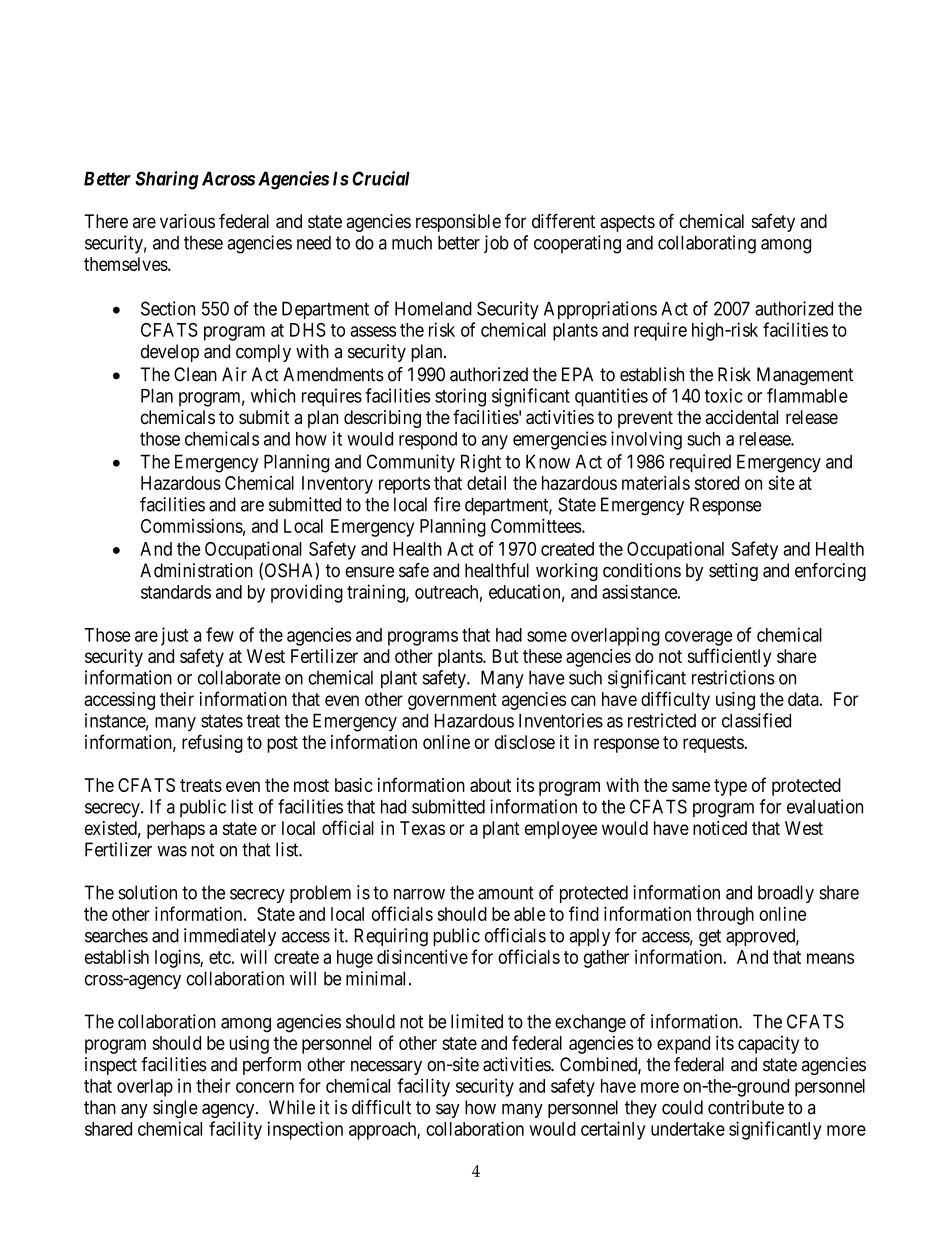 The image size is (952, 1233). I want to click on disclose, so click(525, 742).
